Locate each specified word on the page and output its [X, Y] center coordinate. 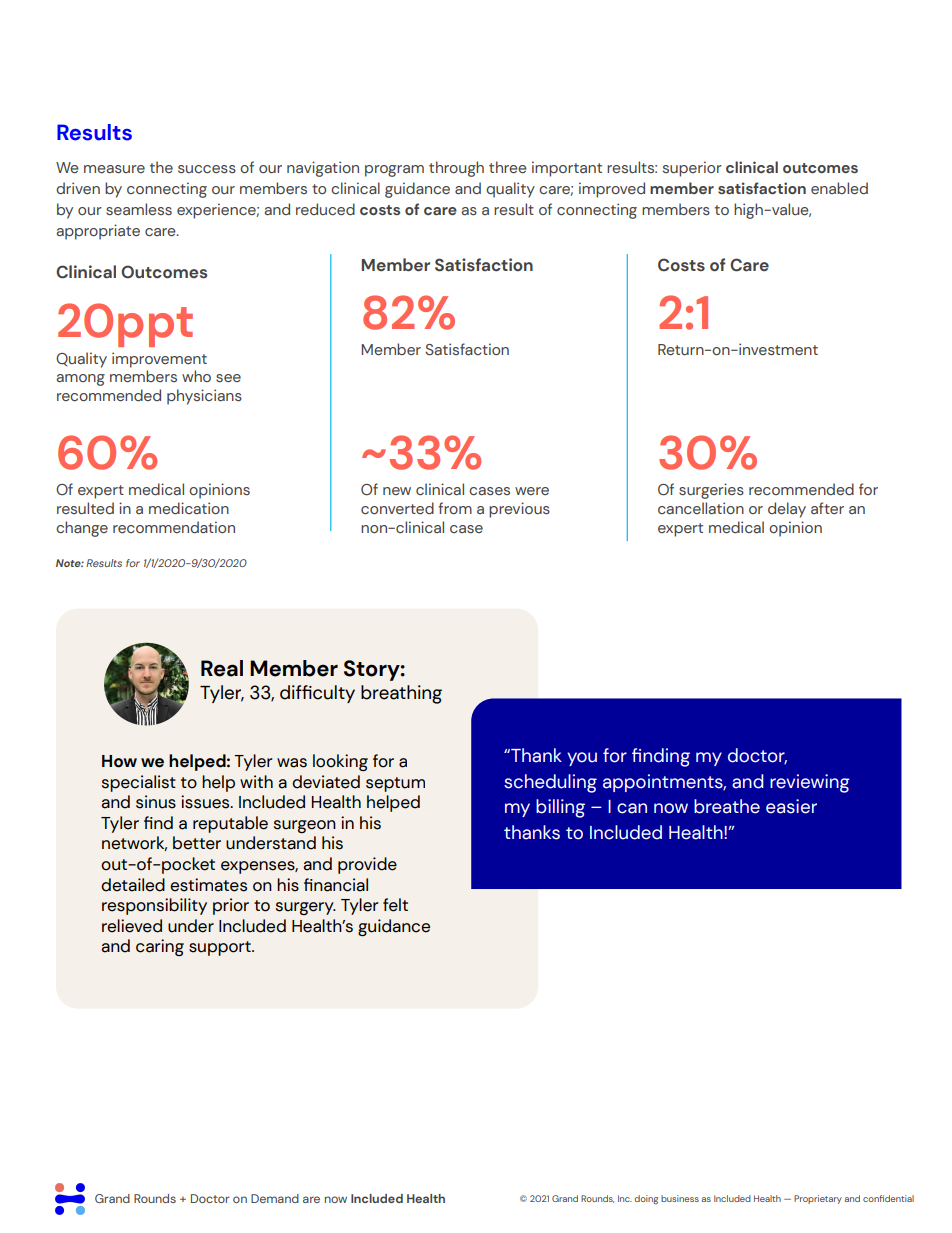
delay [787, 510]
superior [692, 169]
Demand [275, 1198]
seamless [139, 209]
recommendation [174, 527]
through [456, 169]
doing [646, 1200]
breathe [727, 806]
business [680, 1198]
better [197, 843]
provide [367, 865]
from [455, 508]
